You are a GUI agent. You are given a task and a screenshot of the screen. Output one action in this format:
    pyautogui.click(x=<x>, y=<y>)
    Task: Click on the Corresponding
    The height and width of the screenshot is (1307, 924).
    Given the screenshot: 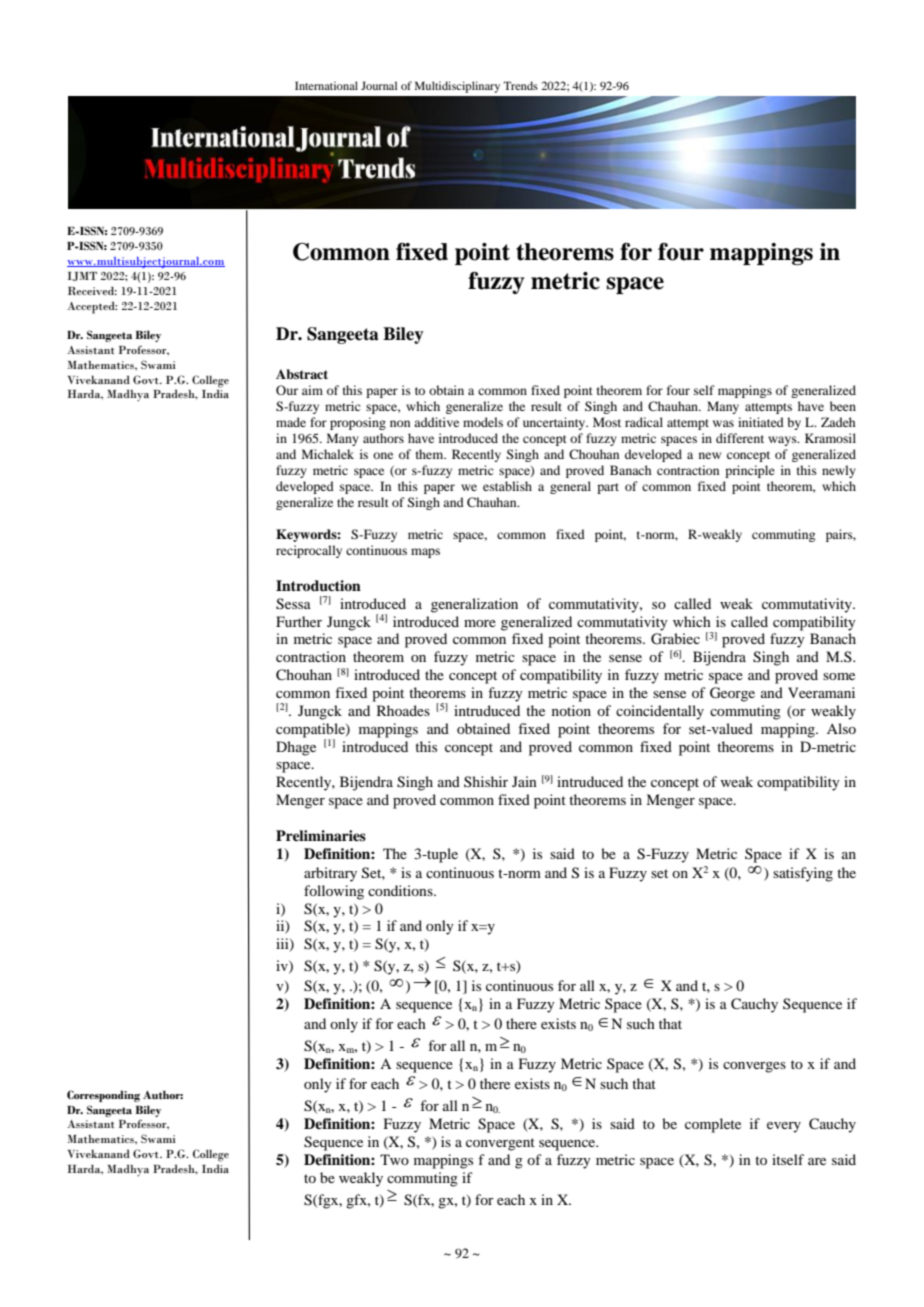 What is the action you would take?
    pyautogui.click(x=103, y=1096)
